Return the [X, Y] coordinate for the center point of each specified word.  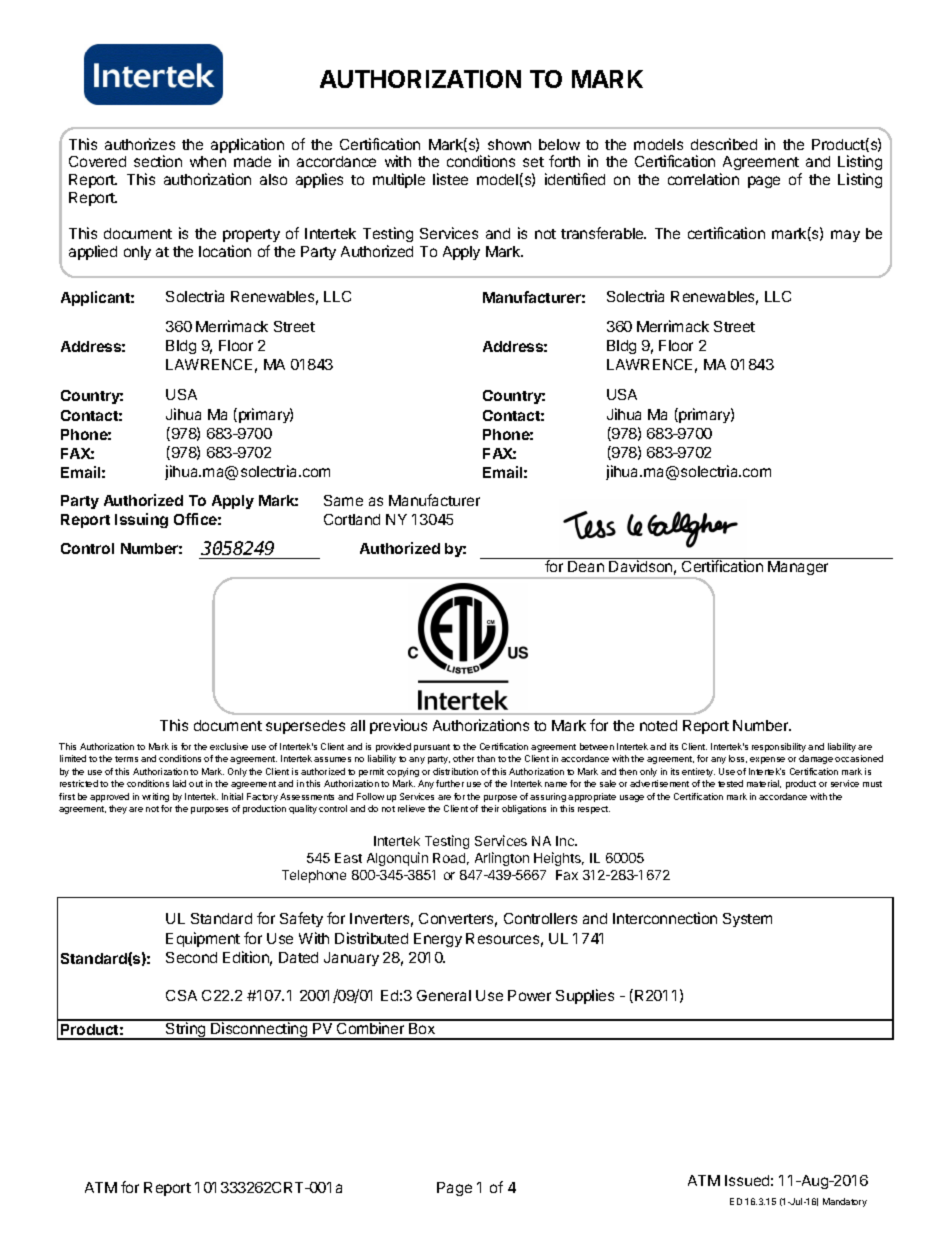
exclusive [229, 746]
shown [509, 144]
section [158, 161]
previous [398, 726]
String [186, 1030]
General [444, 995]
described [724, 144]
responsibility [779, 747]
